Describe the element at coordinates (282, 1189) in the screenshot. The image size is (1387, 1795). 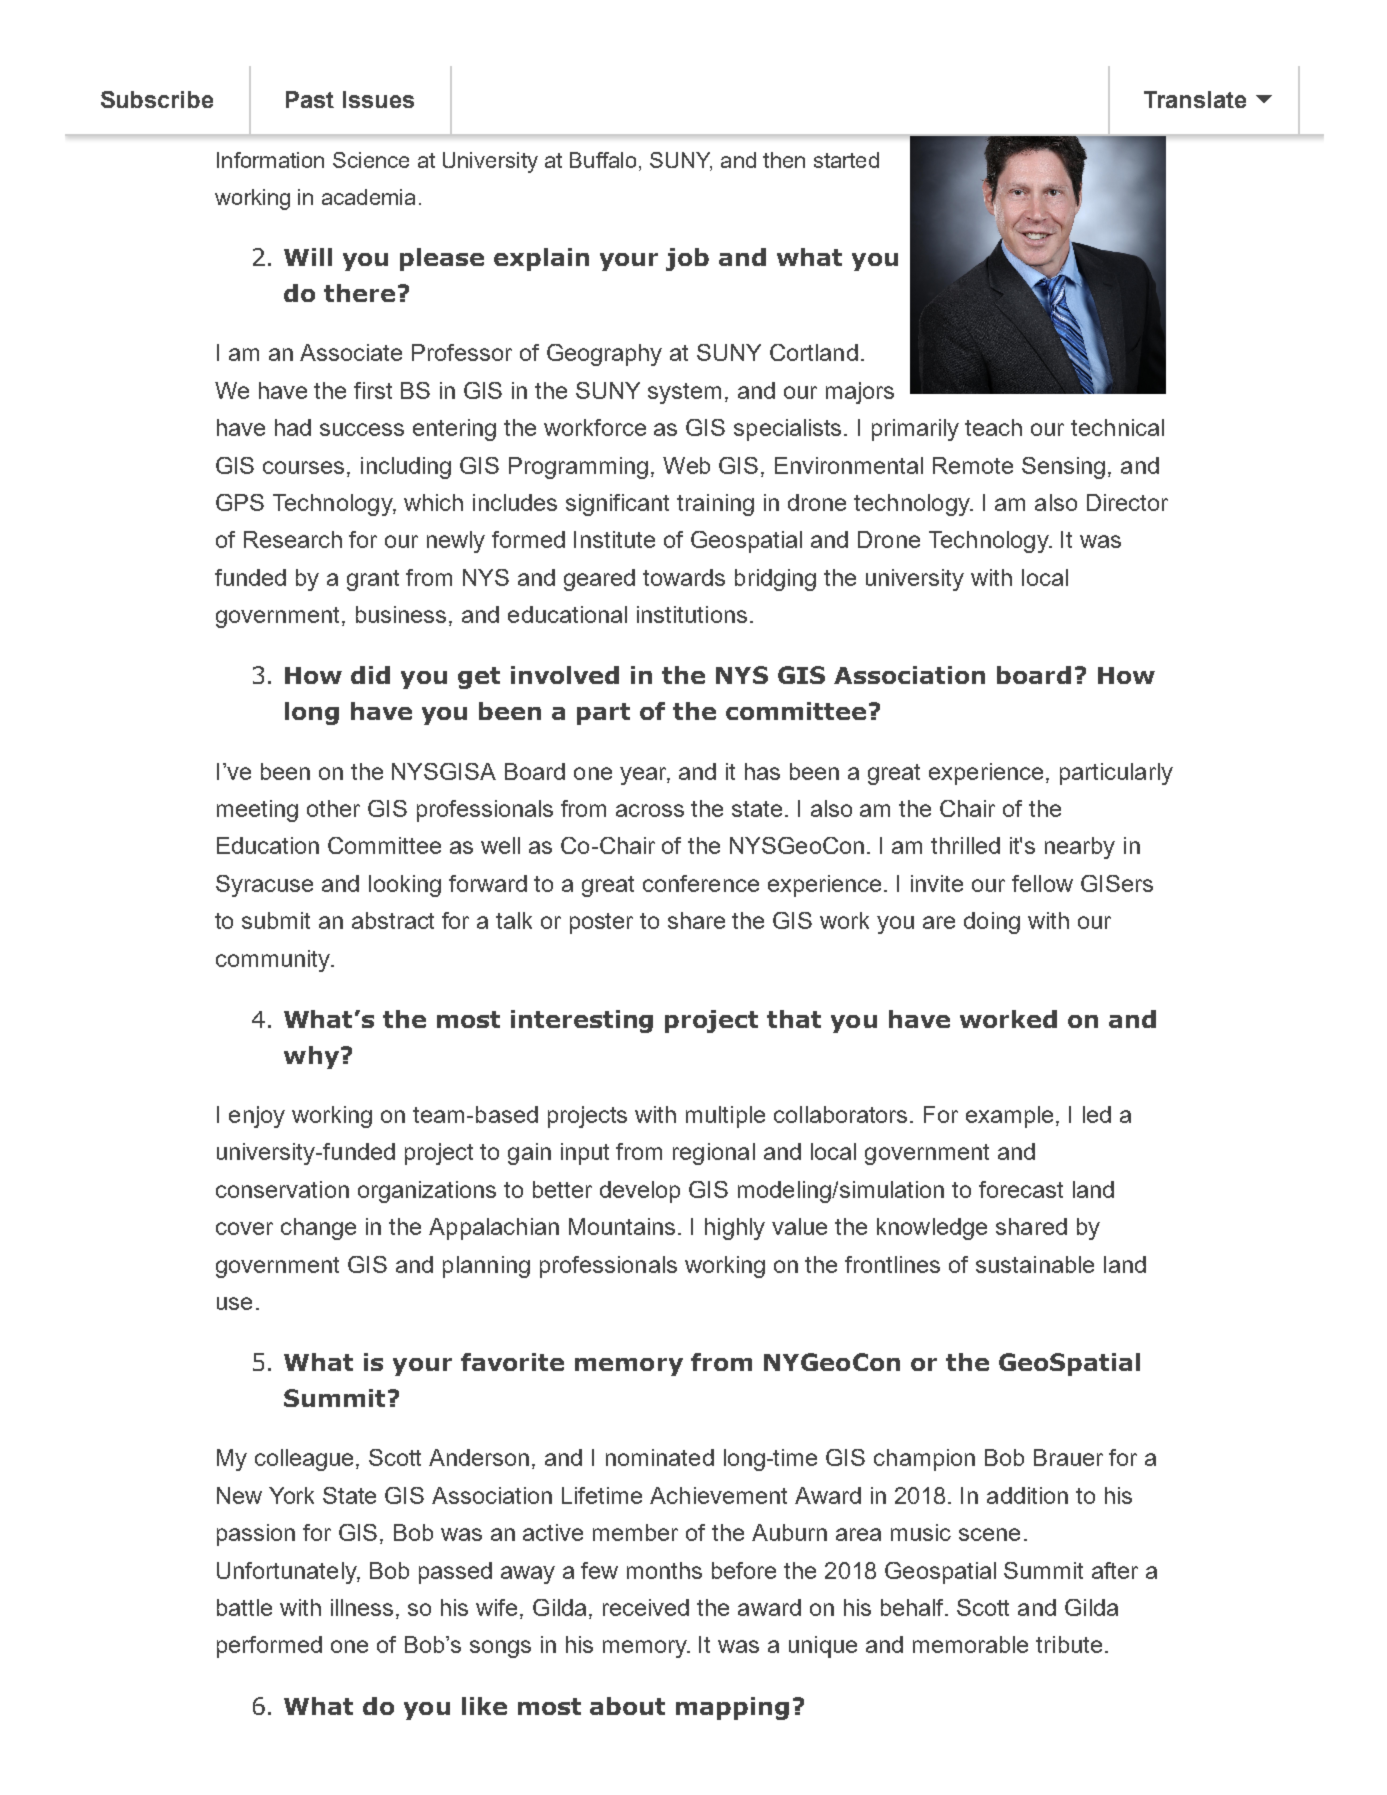
I see `conservation` at that location.
